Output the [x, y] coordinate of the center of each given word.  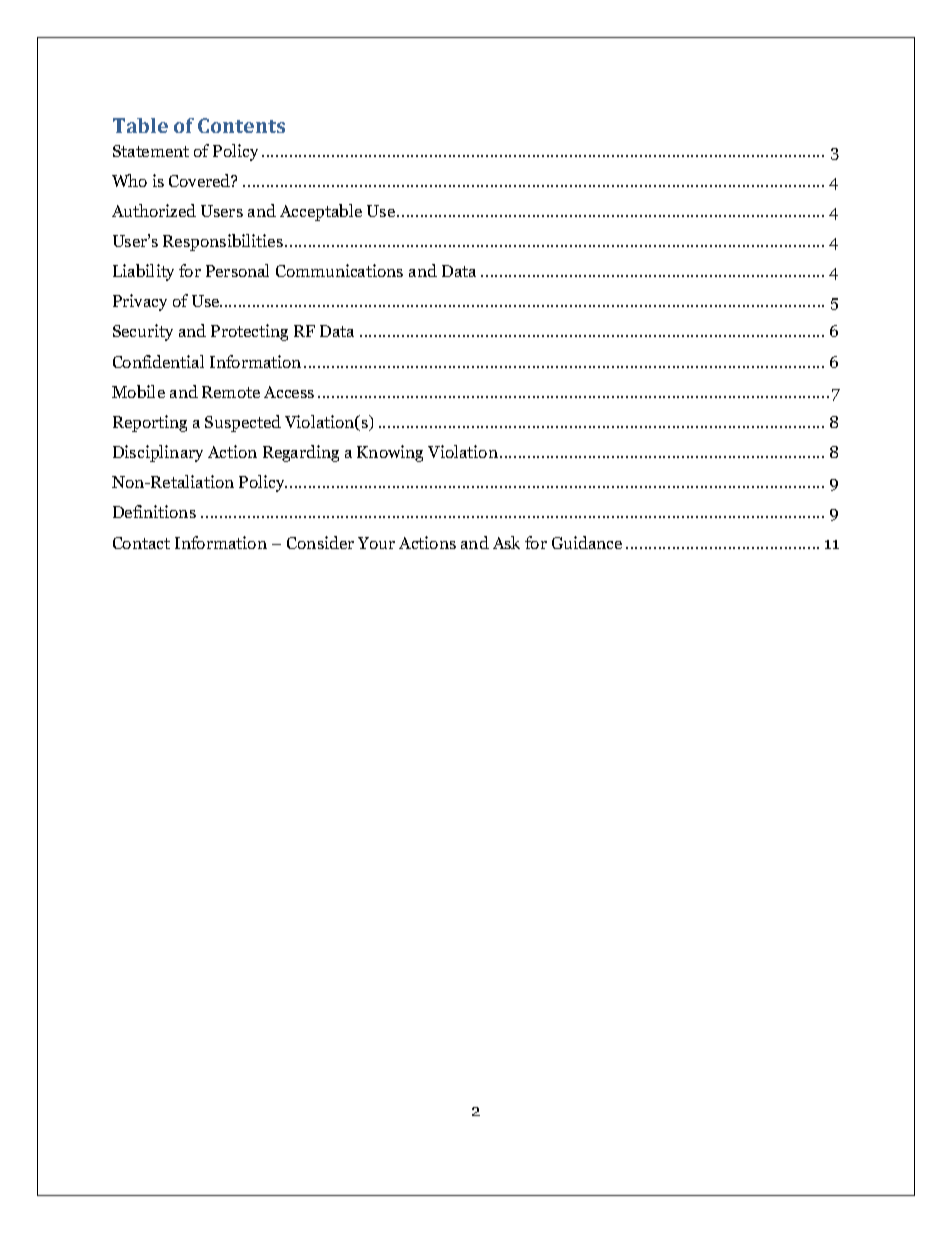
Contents [241, 125]
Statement [151, 151]
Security [143, 332]
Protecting [249, 332]
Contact [141, 543]
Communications [339, 270]
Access [289, 392]
